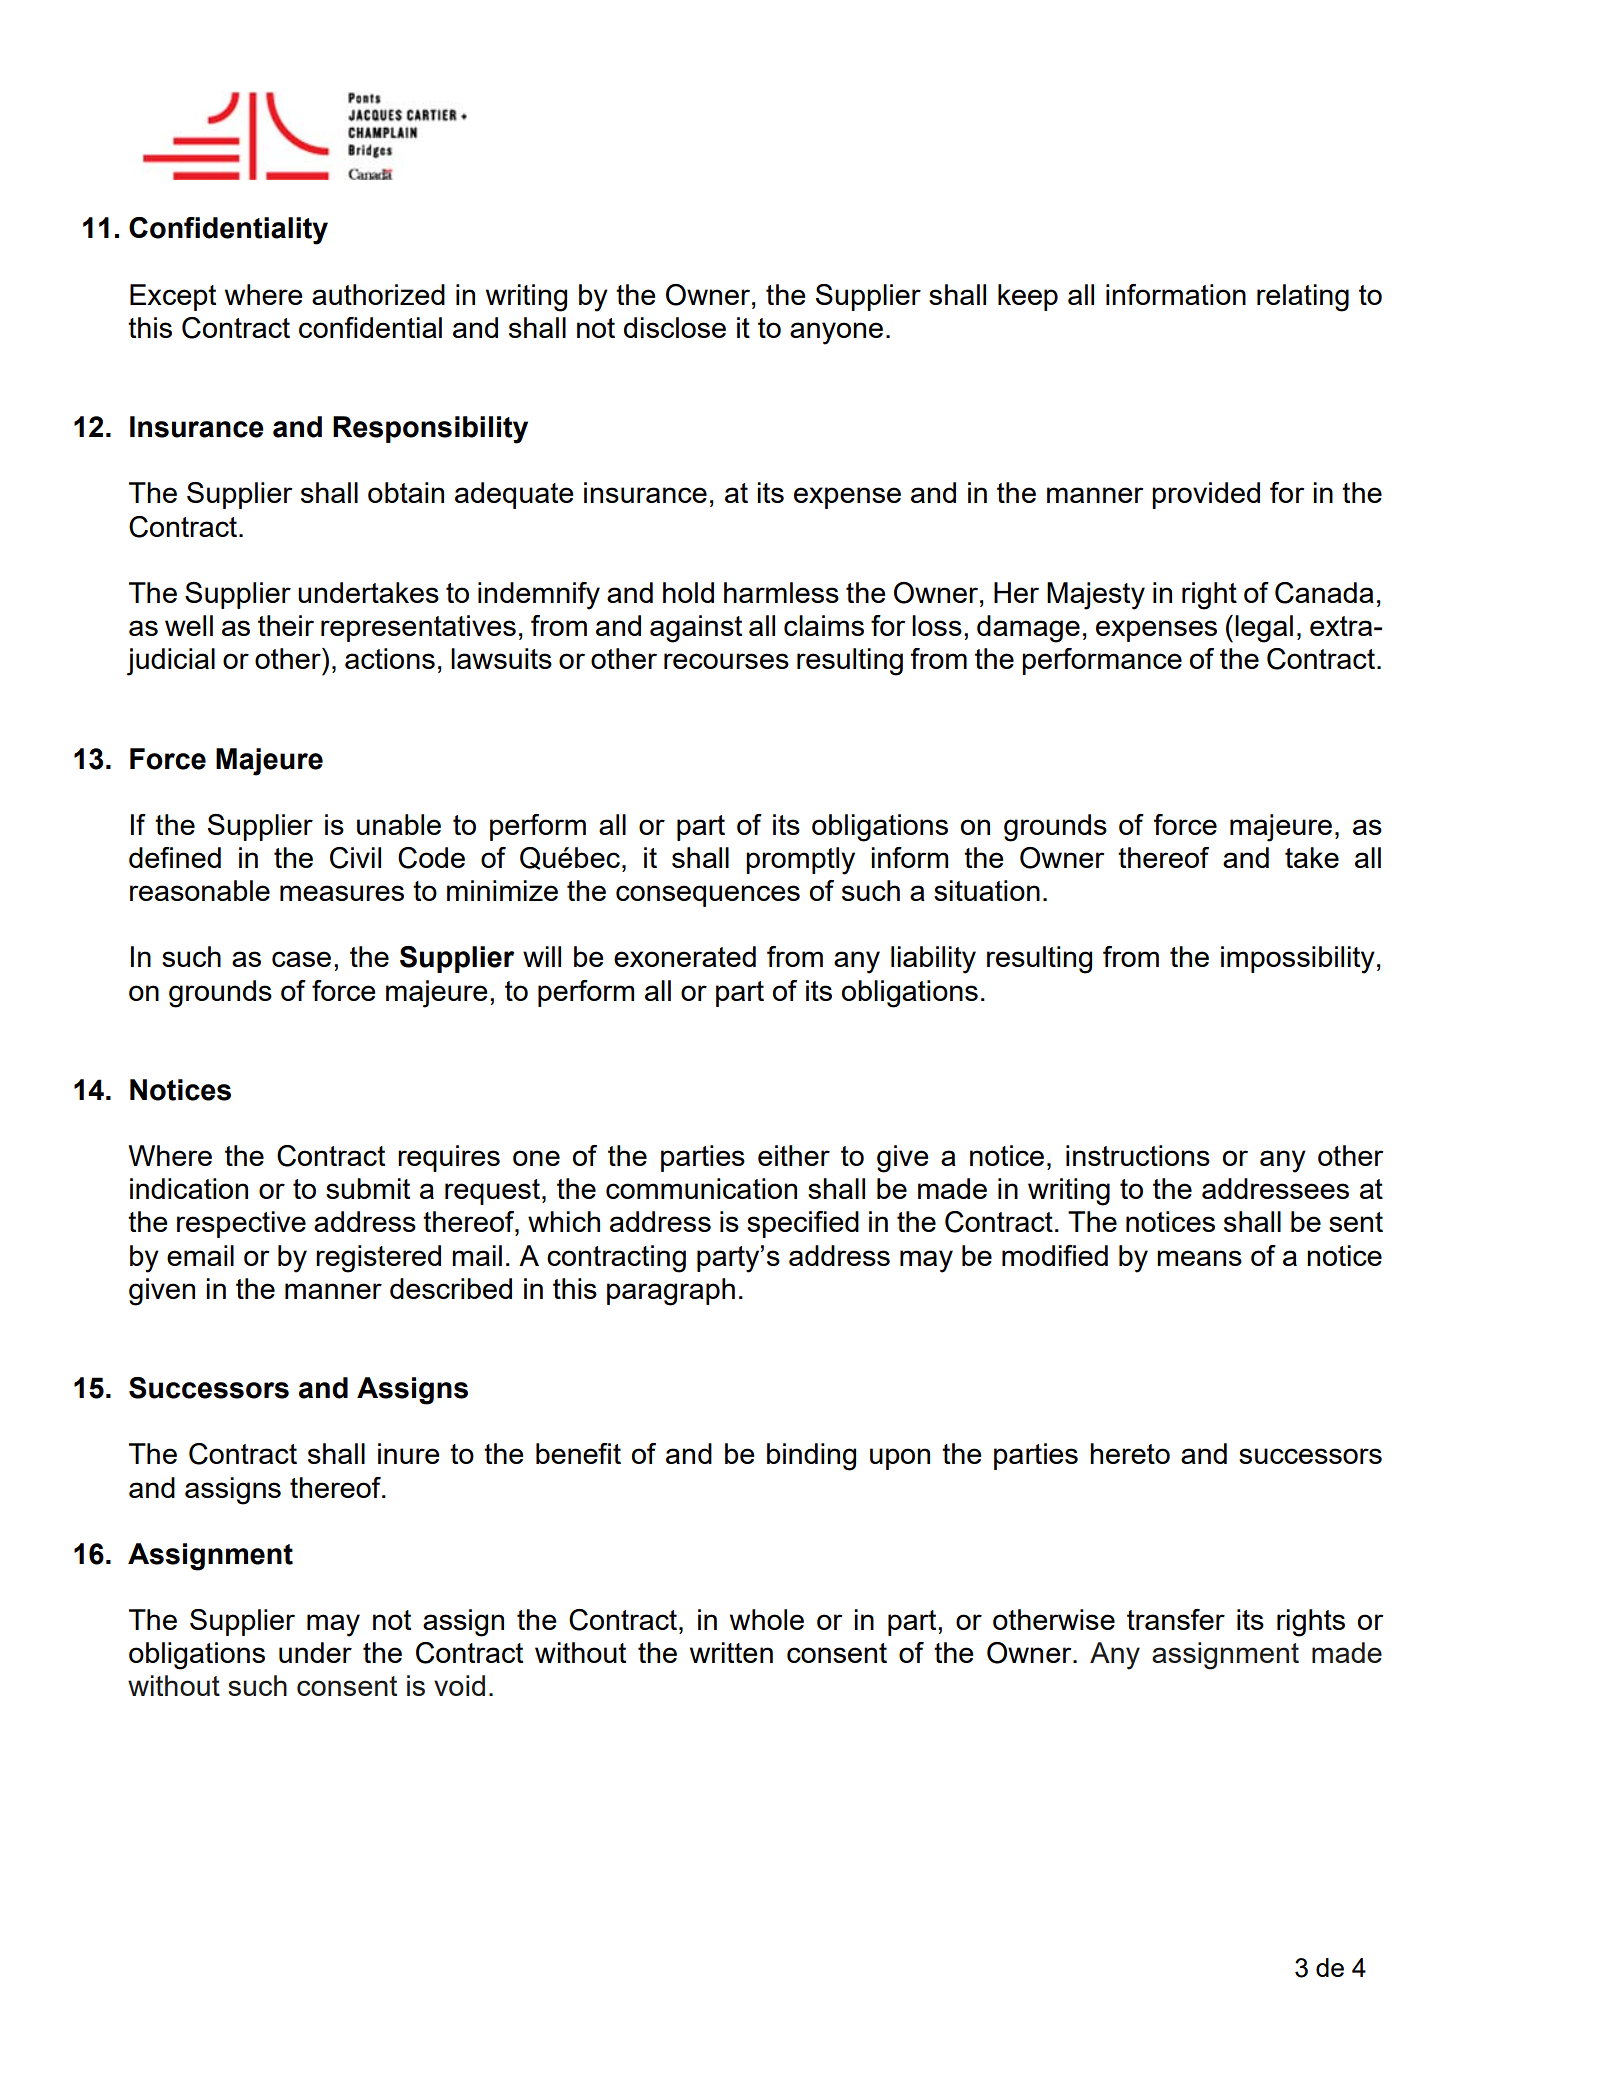 Image resolution: width=1603 pixels, height=2075 pixels. I want to click on Majesty, so click(1096, 596).
